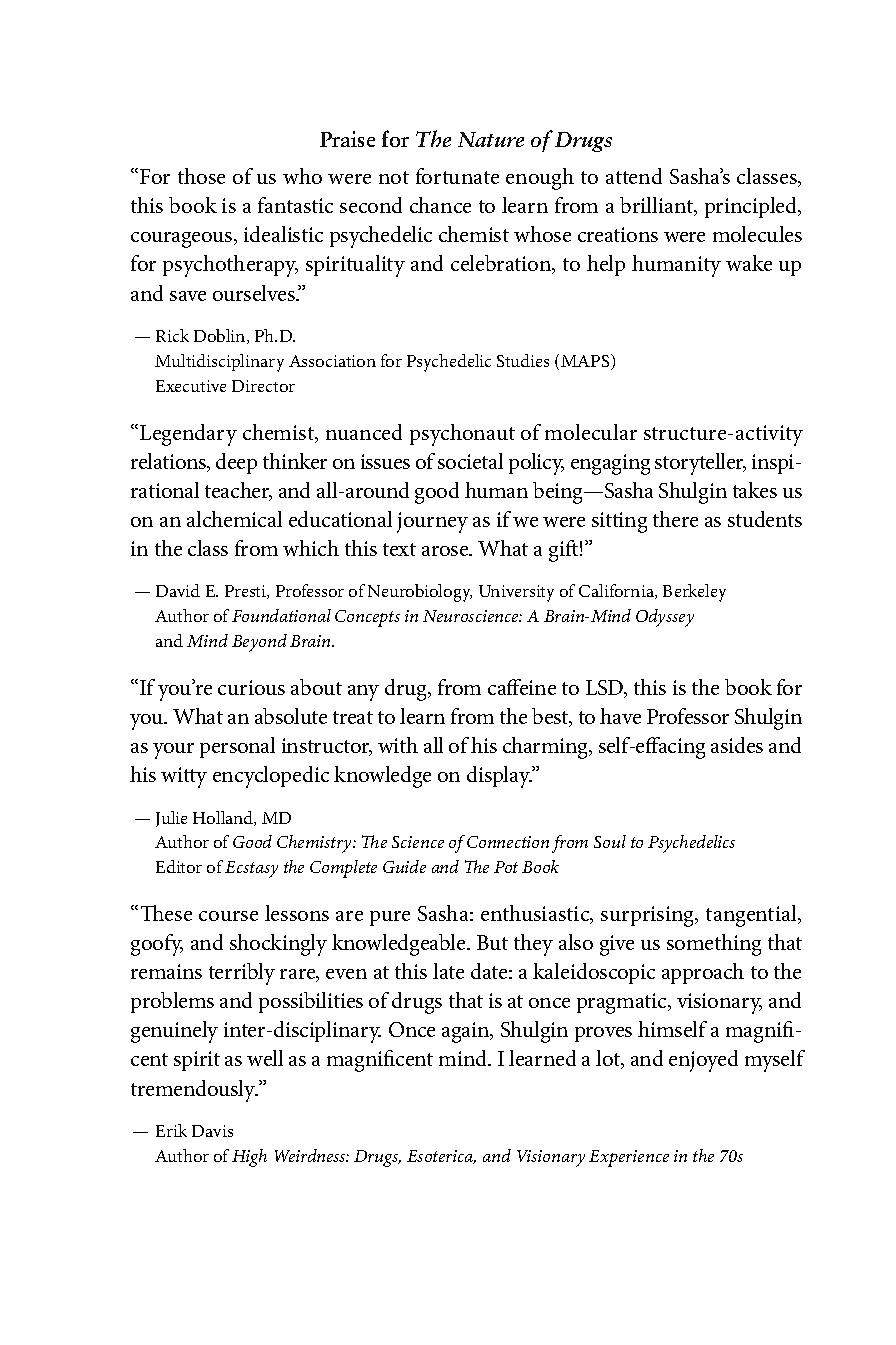 This screenshot has width=896, height=1345. What do you see at coordinates (236, 463) in the screenshot?
I see `deep` at bounding box center [236, 463].
